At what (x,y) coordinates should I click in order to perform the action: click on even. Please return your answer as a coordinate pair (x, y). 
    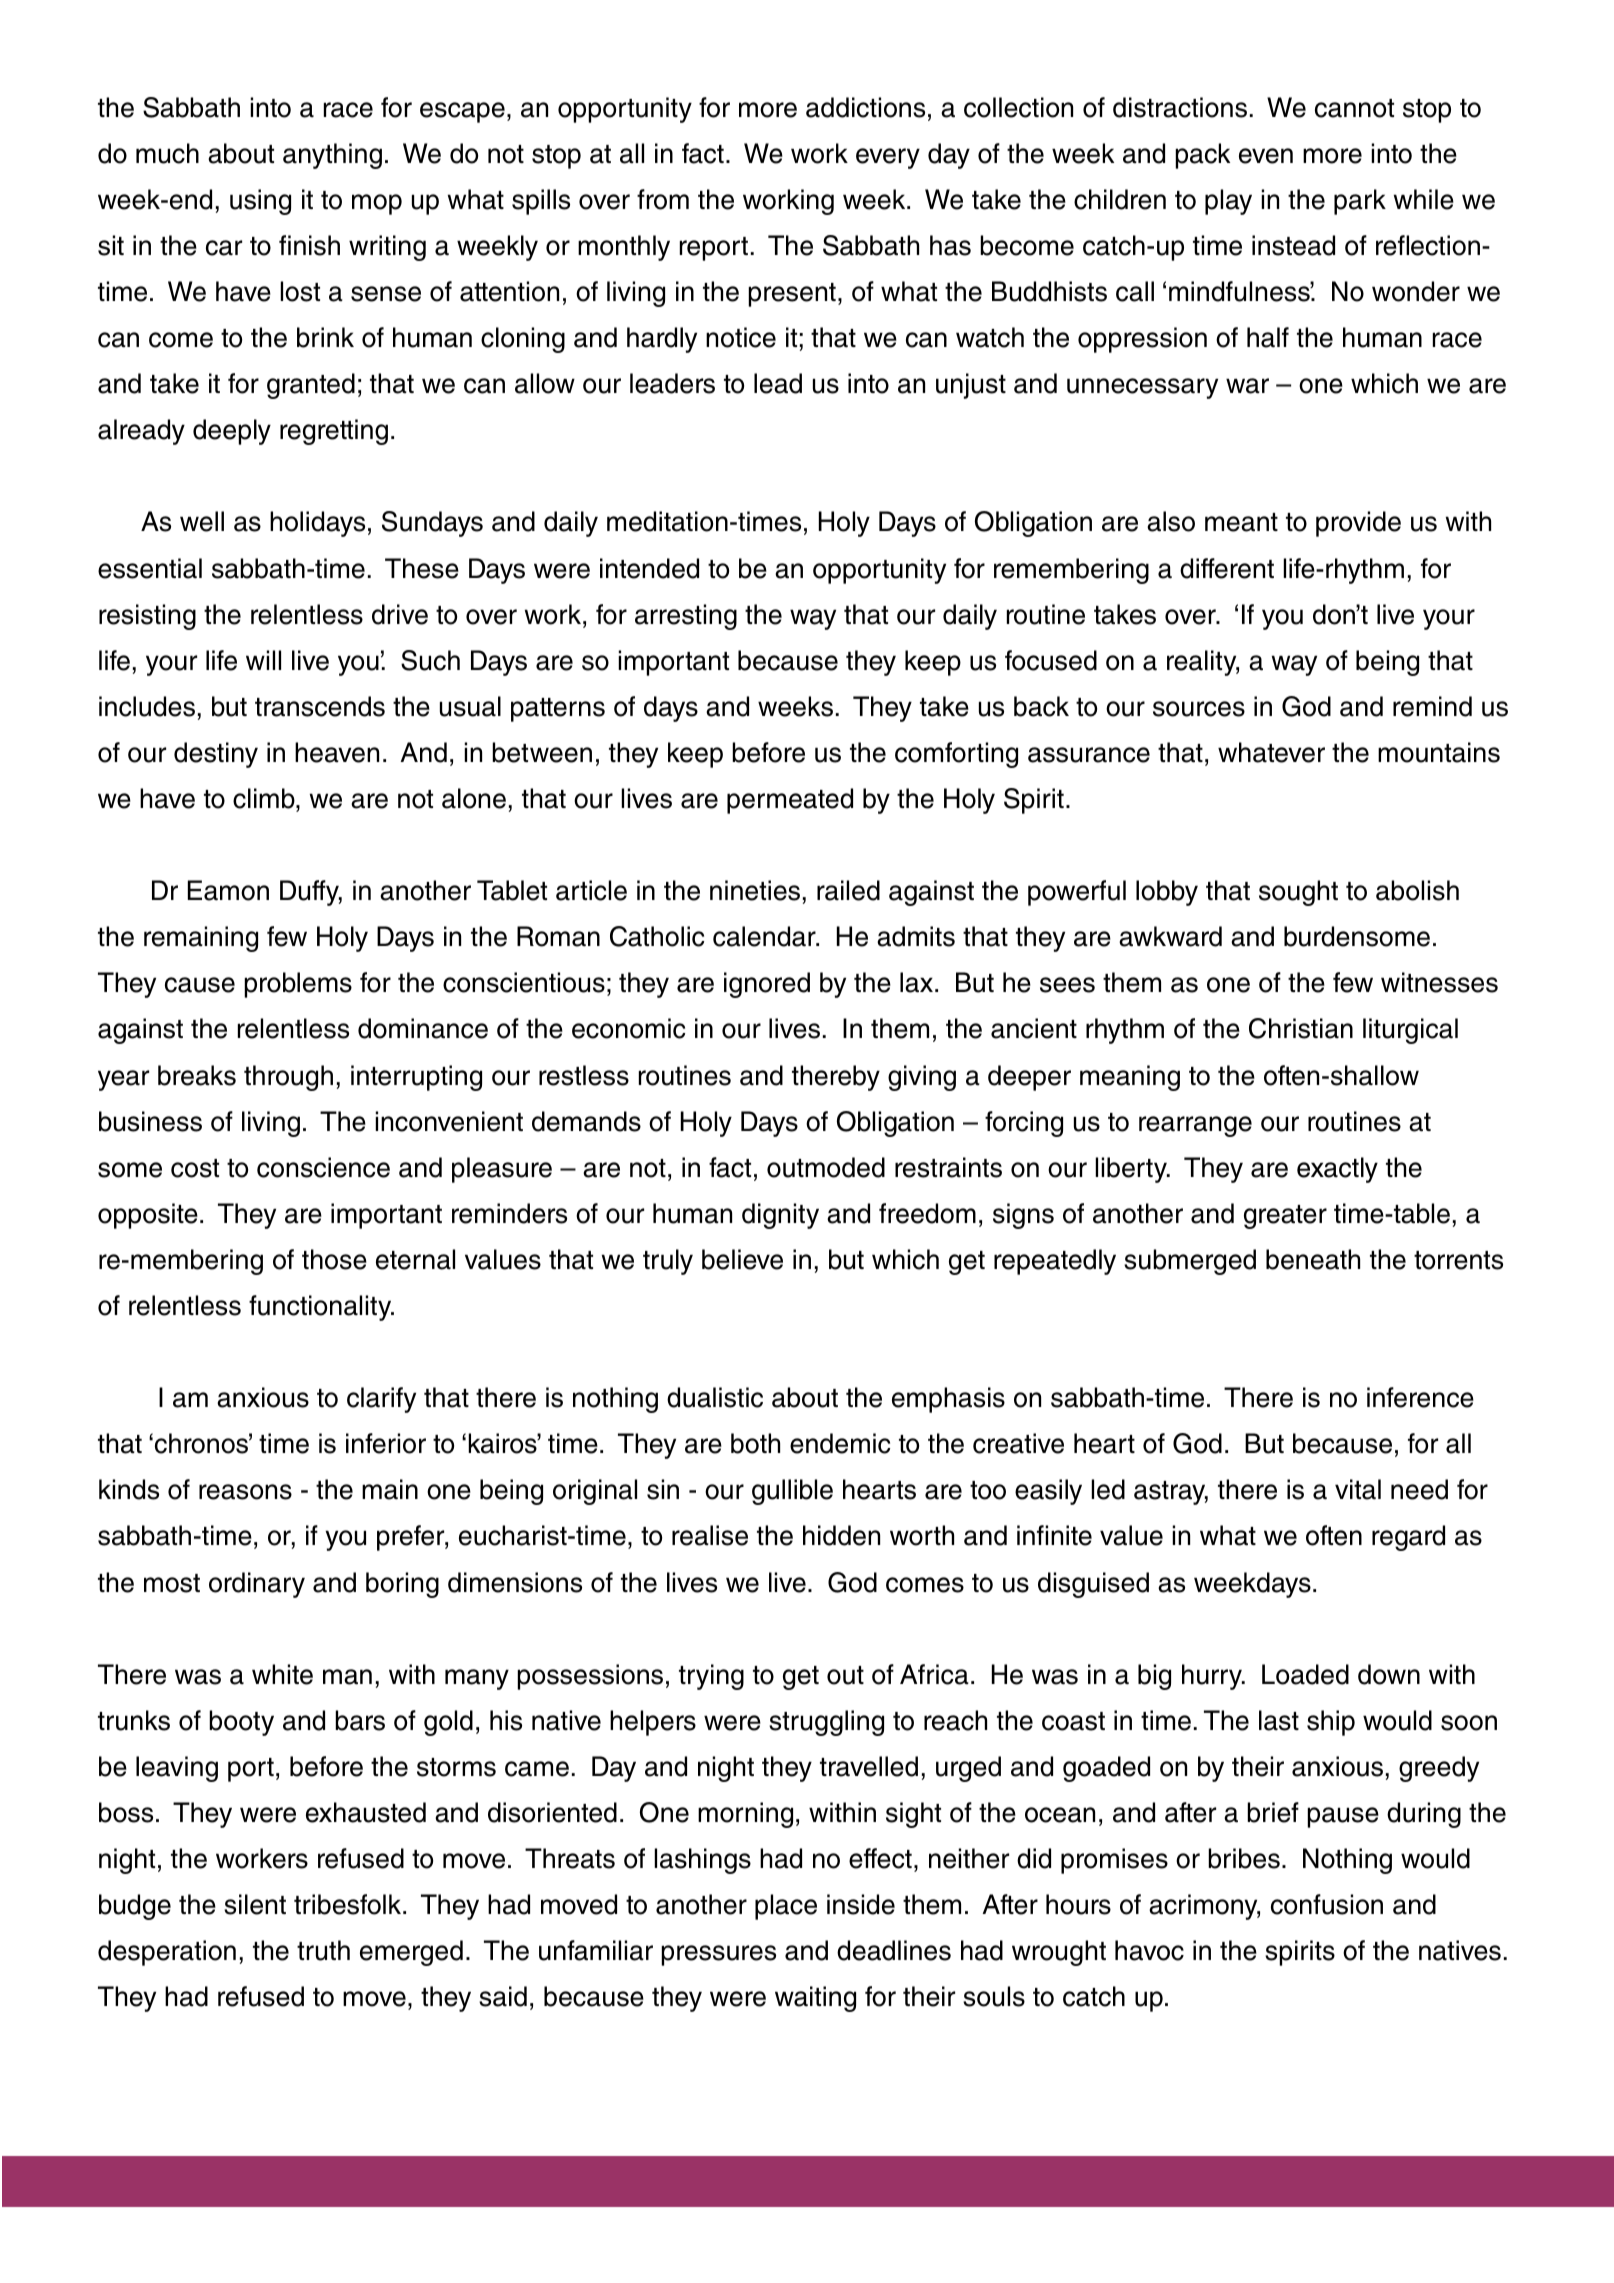
    Looking at the image, I should click on (1266, 156).
